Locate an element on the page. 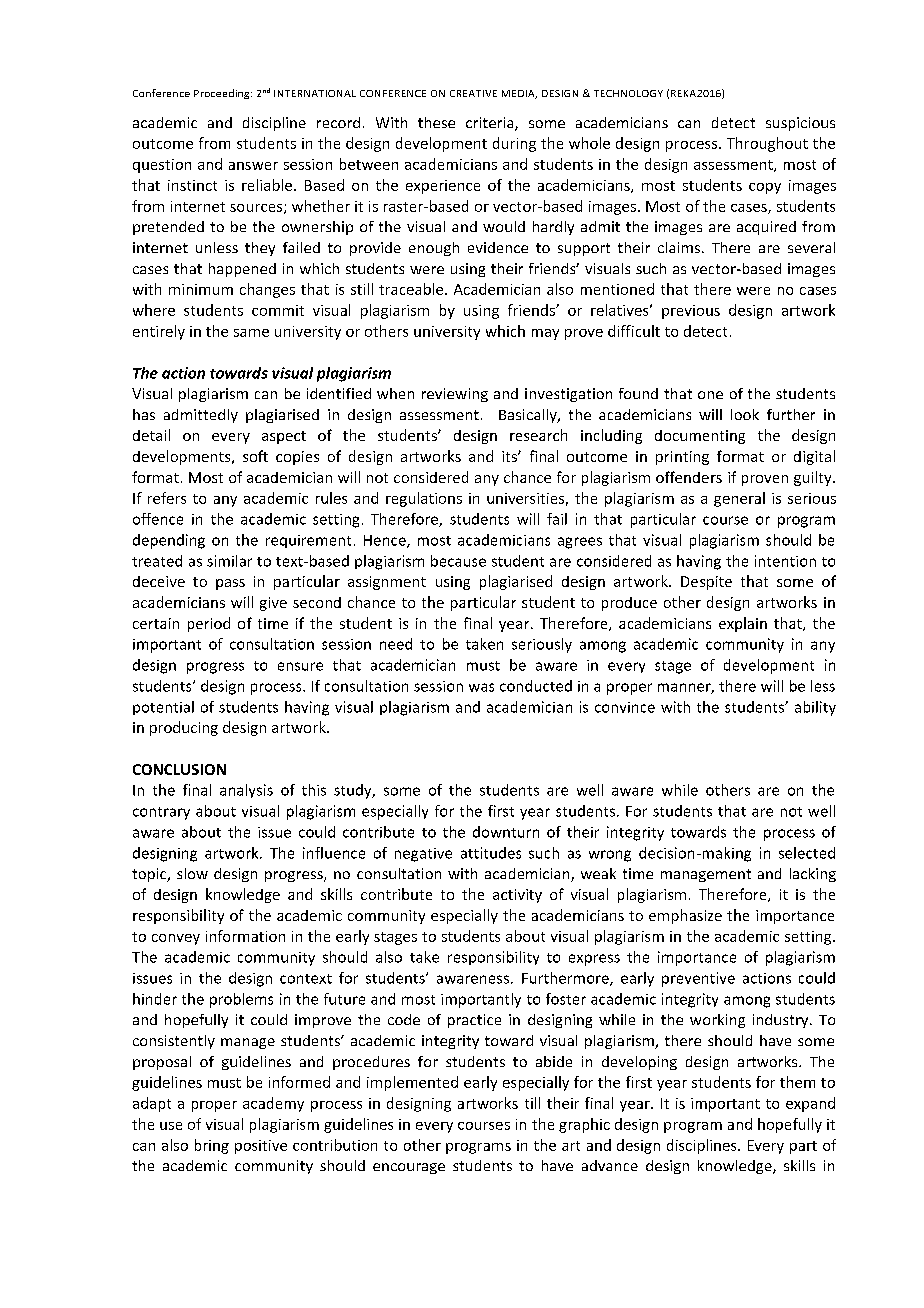  general is located at coordinates (739, 499).
